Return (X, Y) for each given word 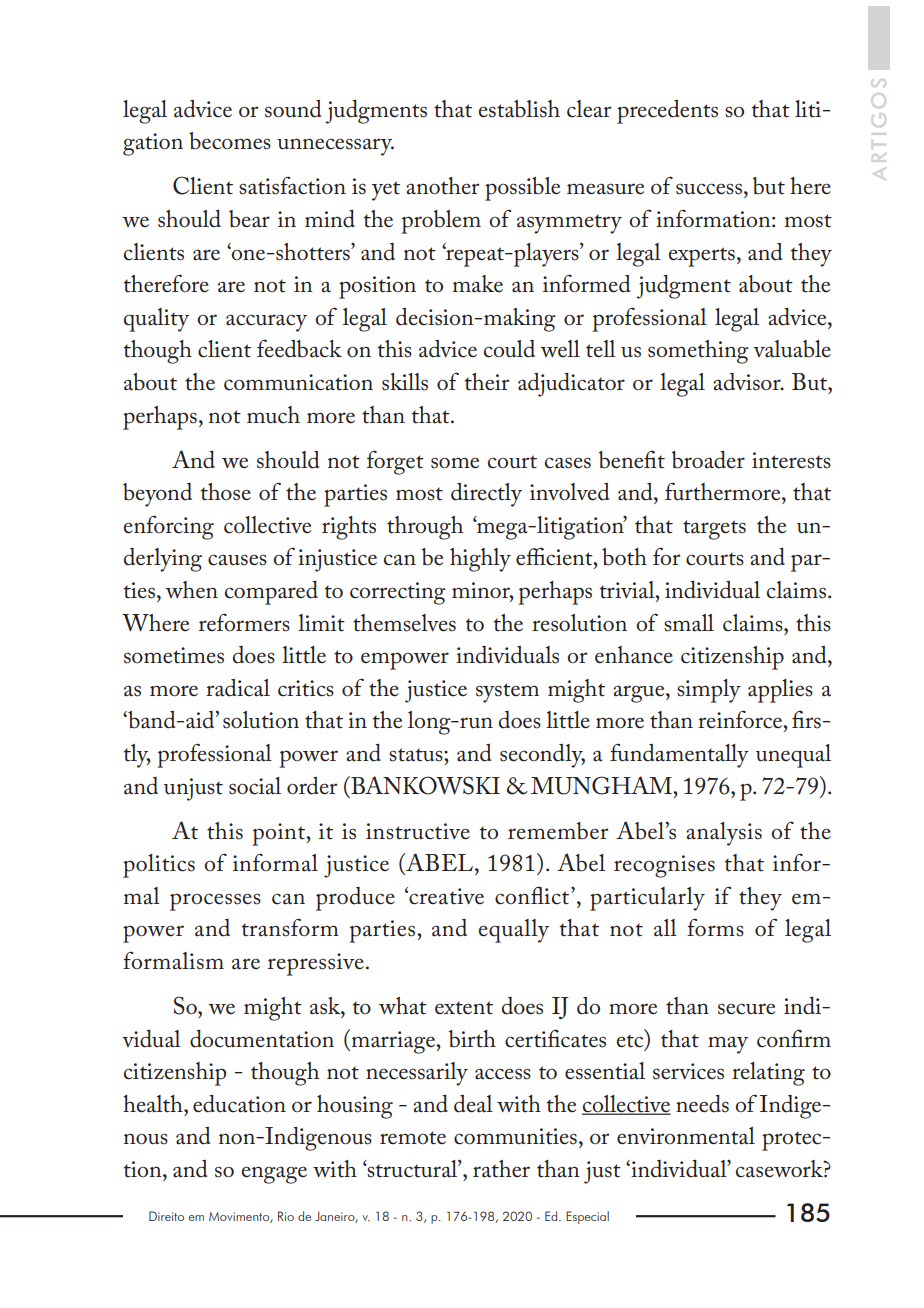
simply (709, 691)
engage (274, 1175)
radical (238, 688)
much (273, 415)
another (442, 186)
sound (293, 109)
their (487, 382)
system (507, 693)
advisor (748, 382)
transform (290, 927)
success (709, 189)
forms (715, 927)
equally (514, 931)
